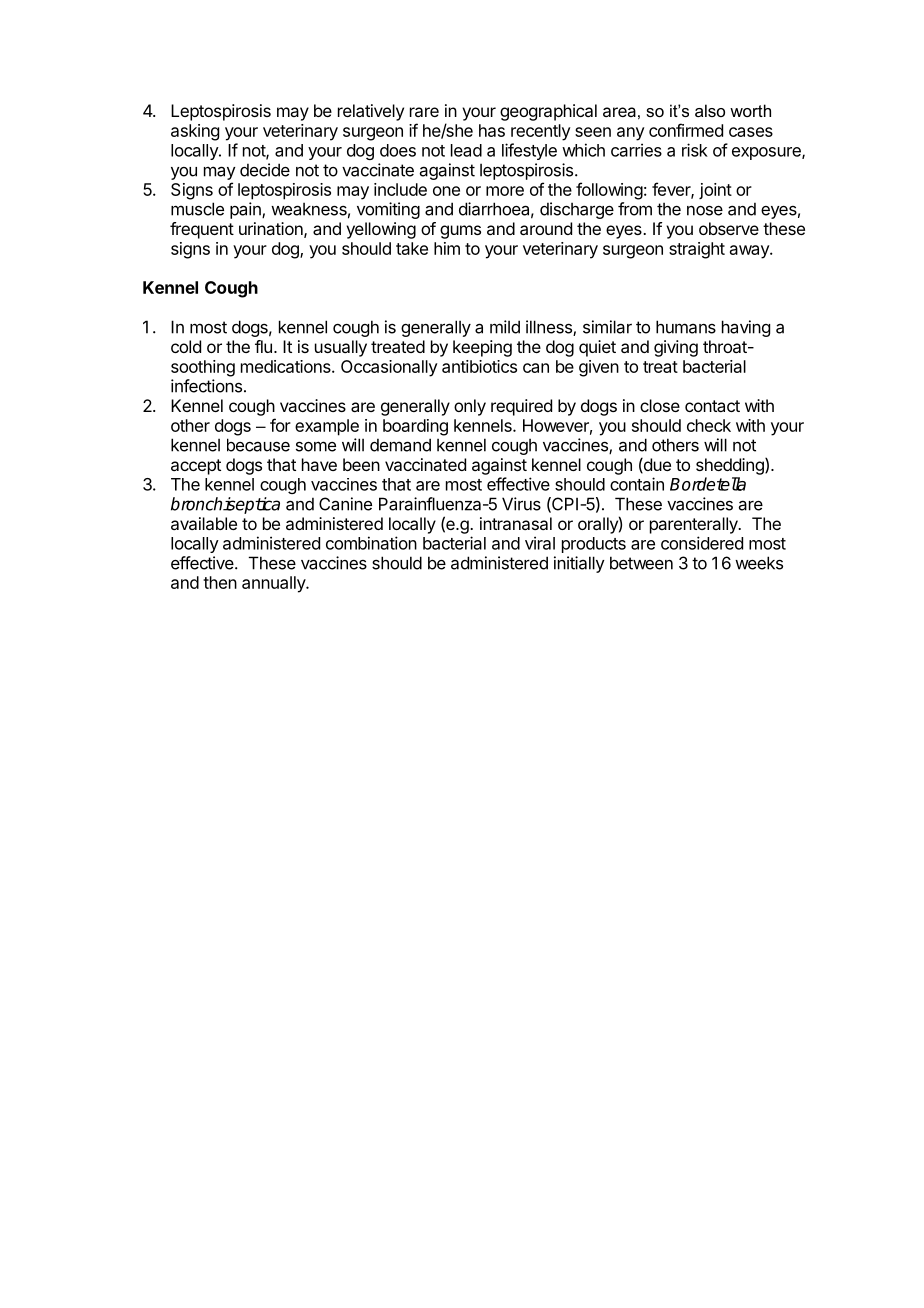 The image size is (924, 1308). What do you see at coordinates (274, 584) in the screenshot?
I see `annually` at bounding box center [274, 584].
